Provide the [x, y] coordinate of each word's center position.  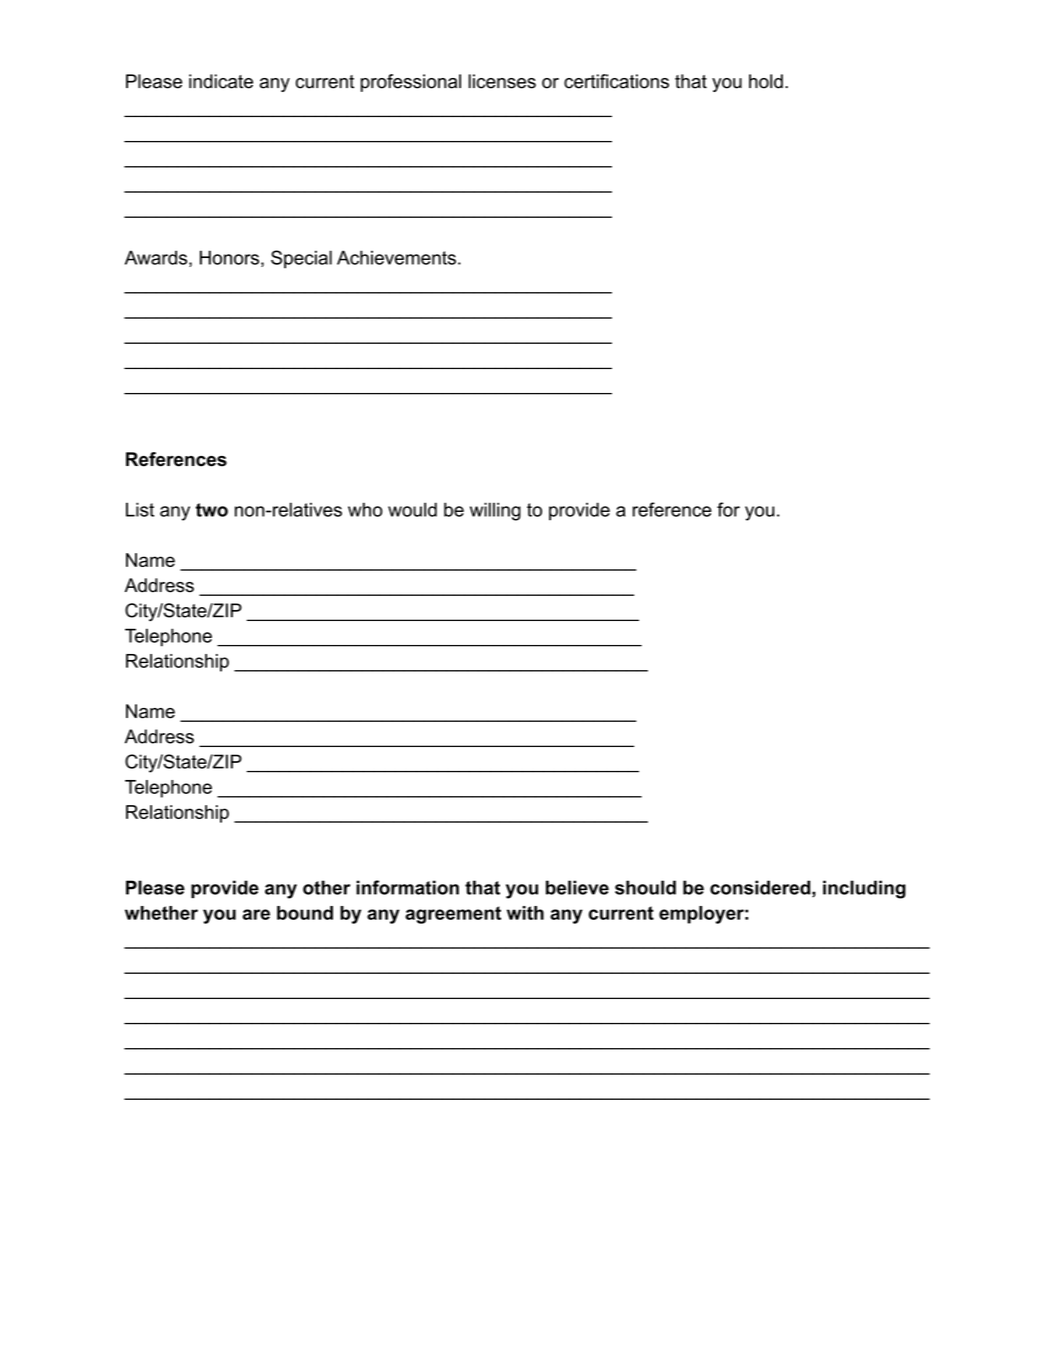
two [212, 510]
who [365, 509]
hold [766, 81]
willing [495, 511]
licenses [502, 81]
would [412, 509]
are [256, 914]
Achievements [396, 257]
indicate [221, 81]
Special [301, 259]
